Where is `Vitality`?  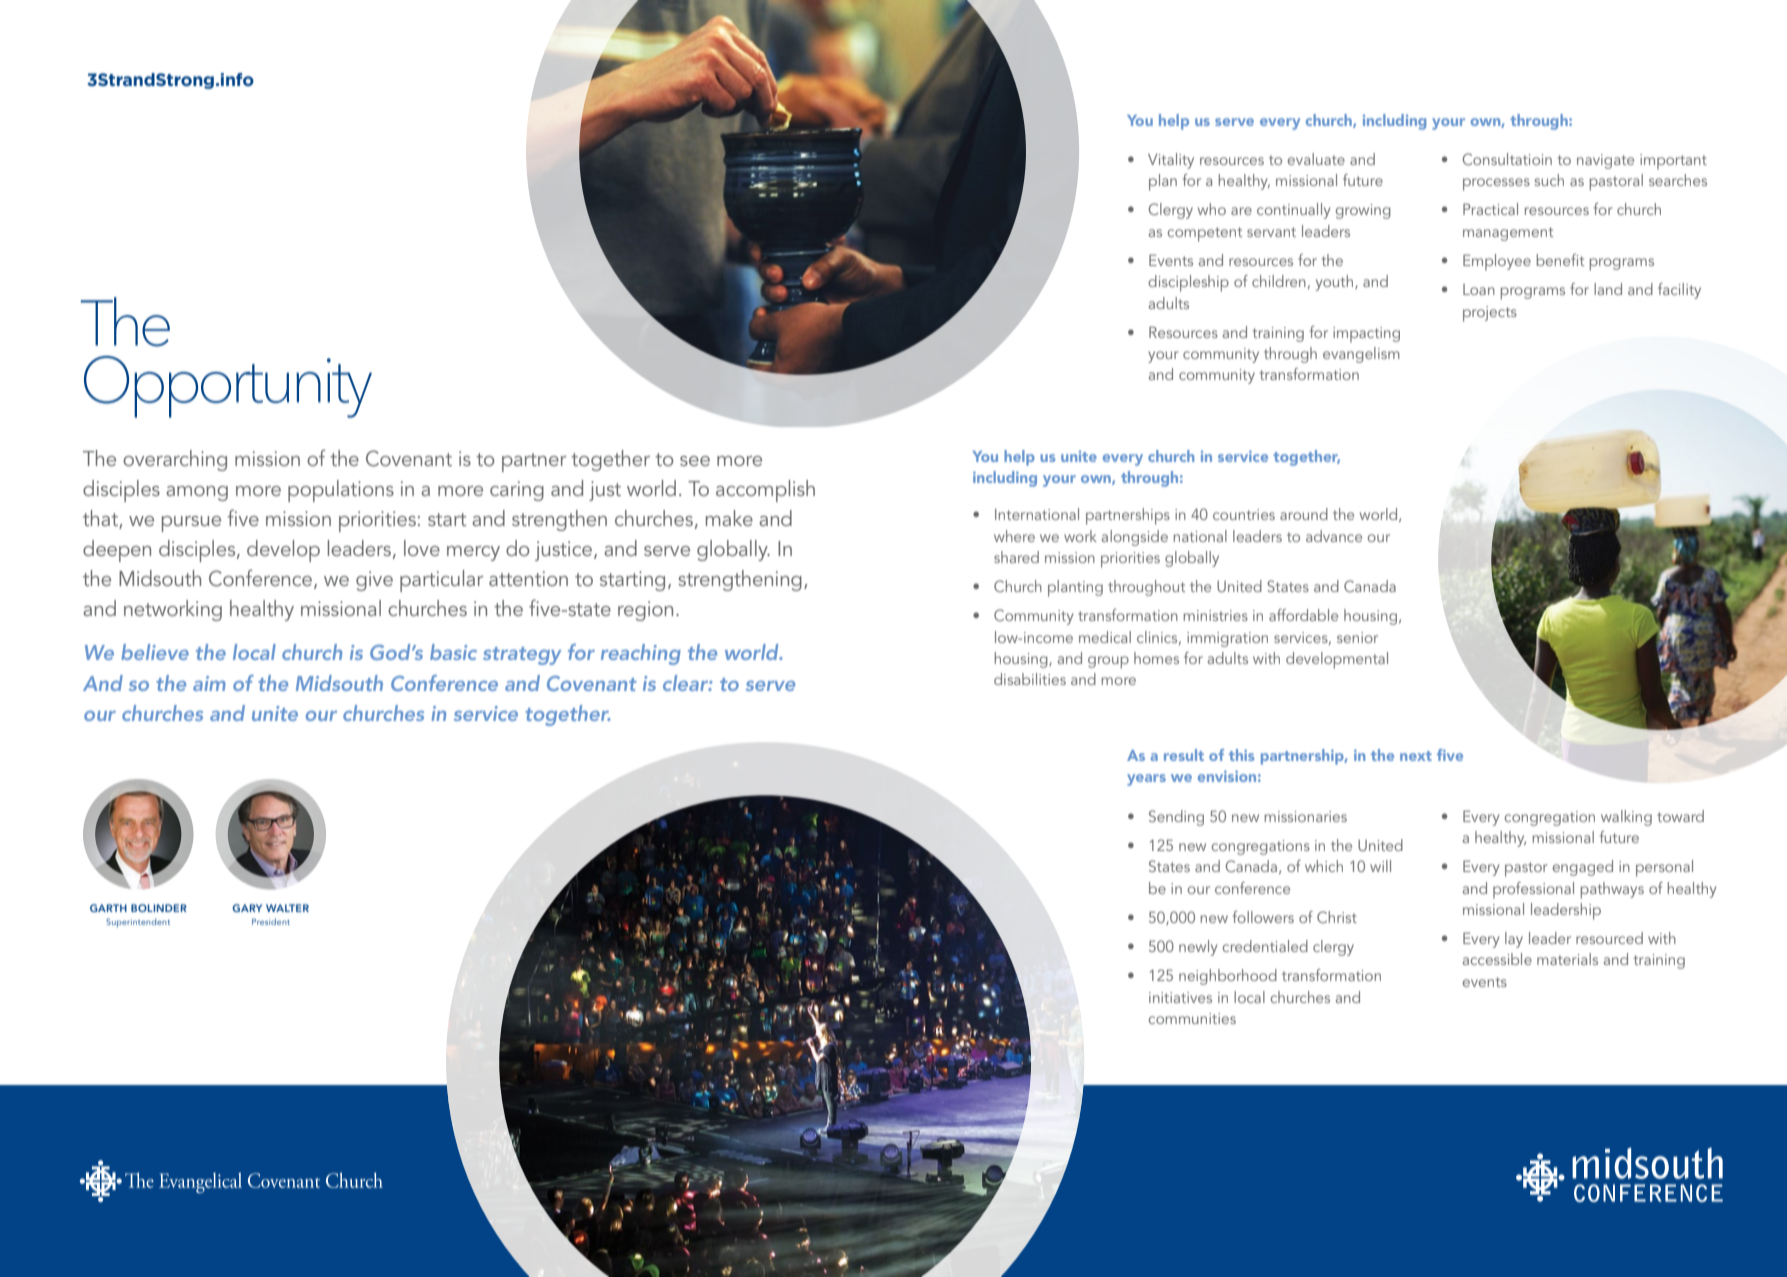 Vitality is located at coordinates (1171, 161).
